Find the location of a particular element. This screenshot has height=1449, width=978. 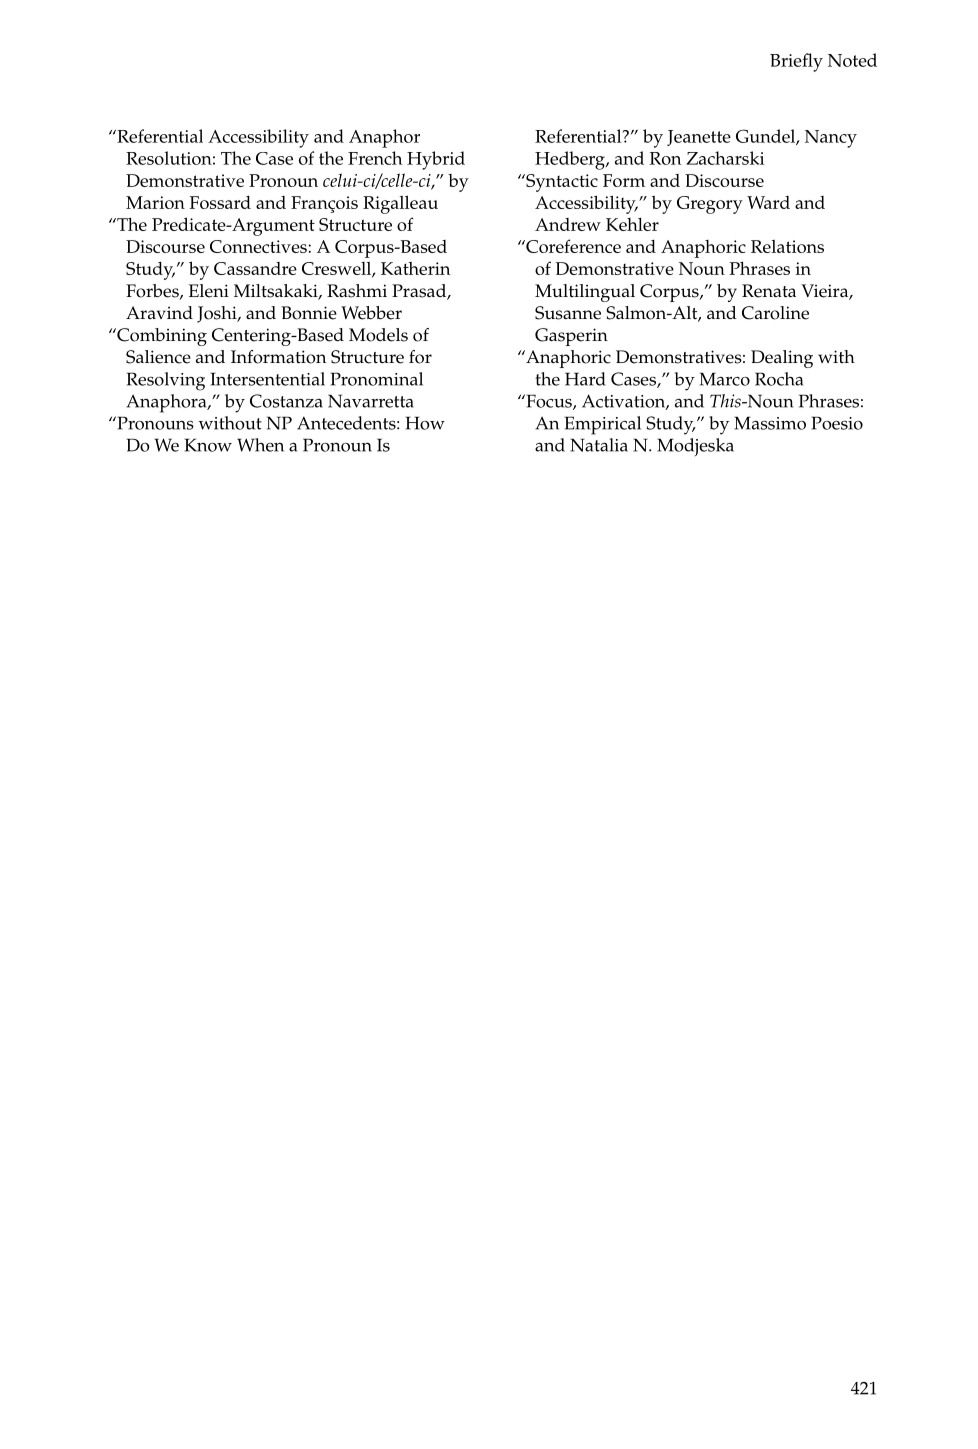

Bonnie is located at coordinates (309, 313).
